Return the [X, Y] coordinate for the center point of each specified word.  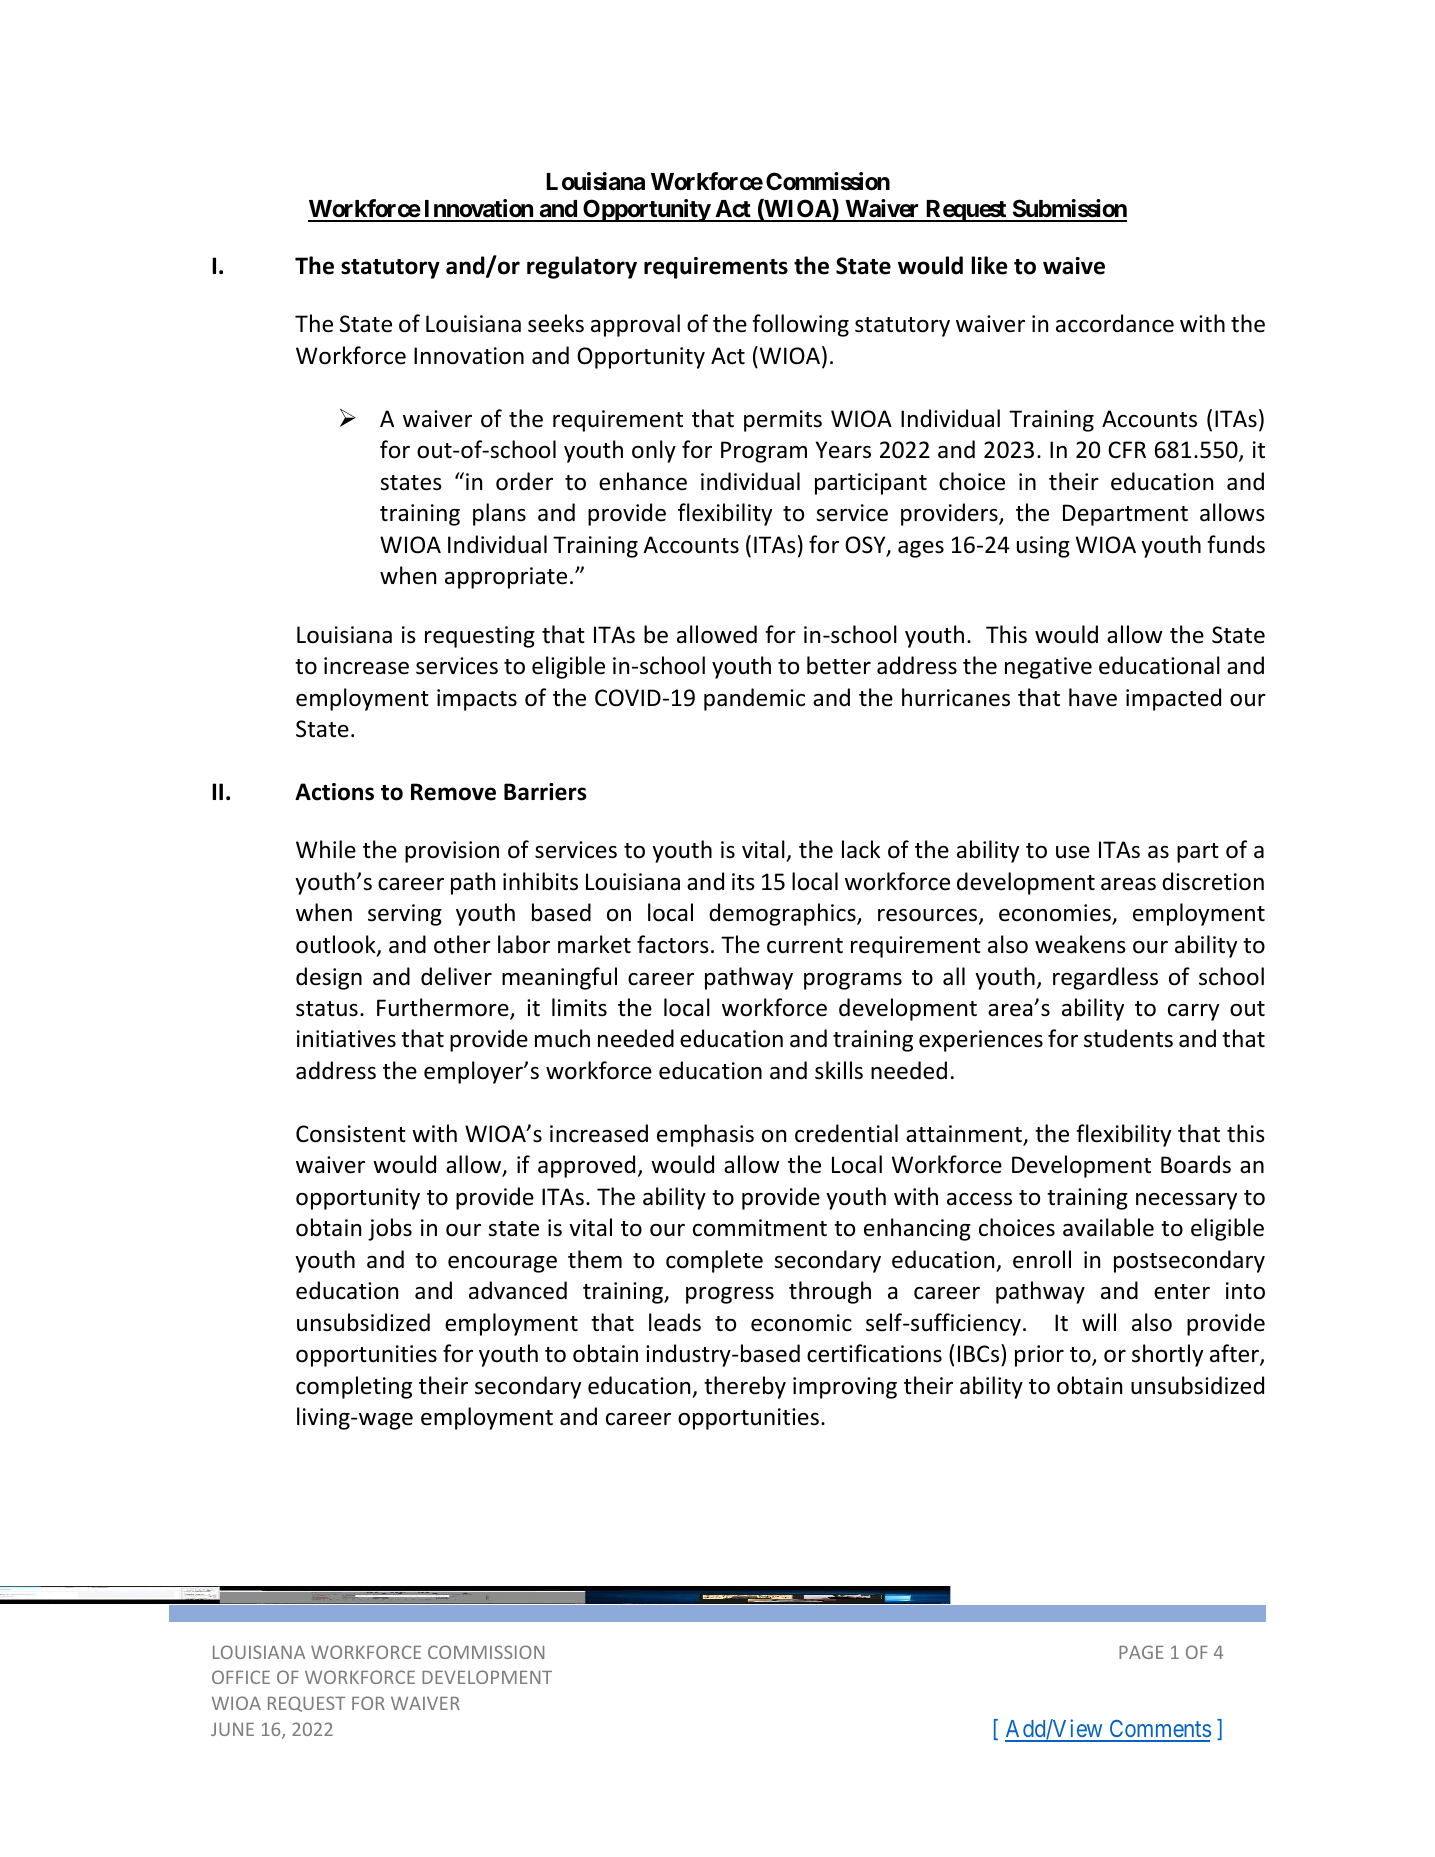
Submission [1068, 210]
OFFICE [241, 1677]
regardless [1105, 978]
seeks [556, 323]
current [805, 946]
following [800, 325]
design [329, 978]
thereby [745, 1387]
